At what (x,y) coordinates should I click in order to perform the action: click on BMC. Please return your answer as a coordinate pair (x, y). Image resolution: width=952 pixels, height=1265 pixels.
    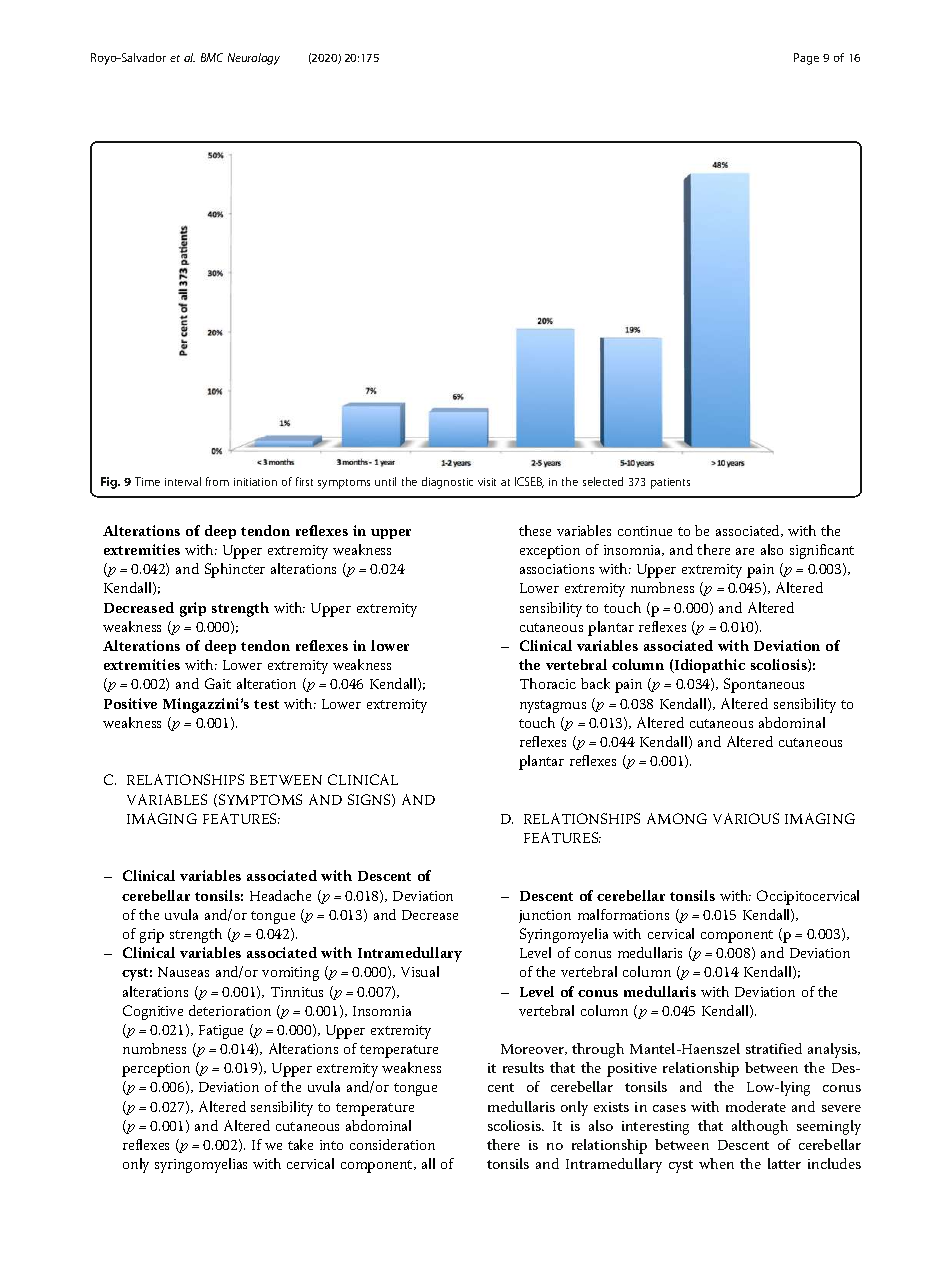
    Looking at the image, I should click on (212, 57).
